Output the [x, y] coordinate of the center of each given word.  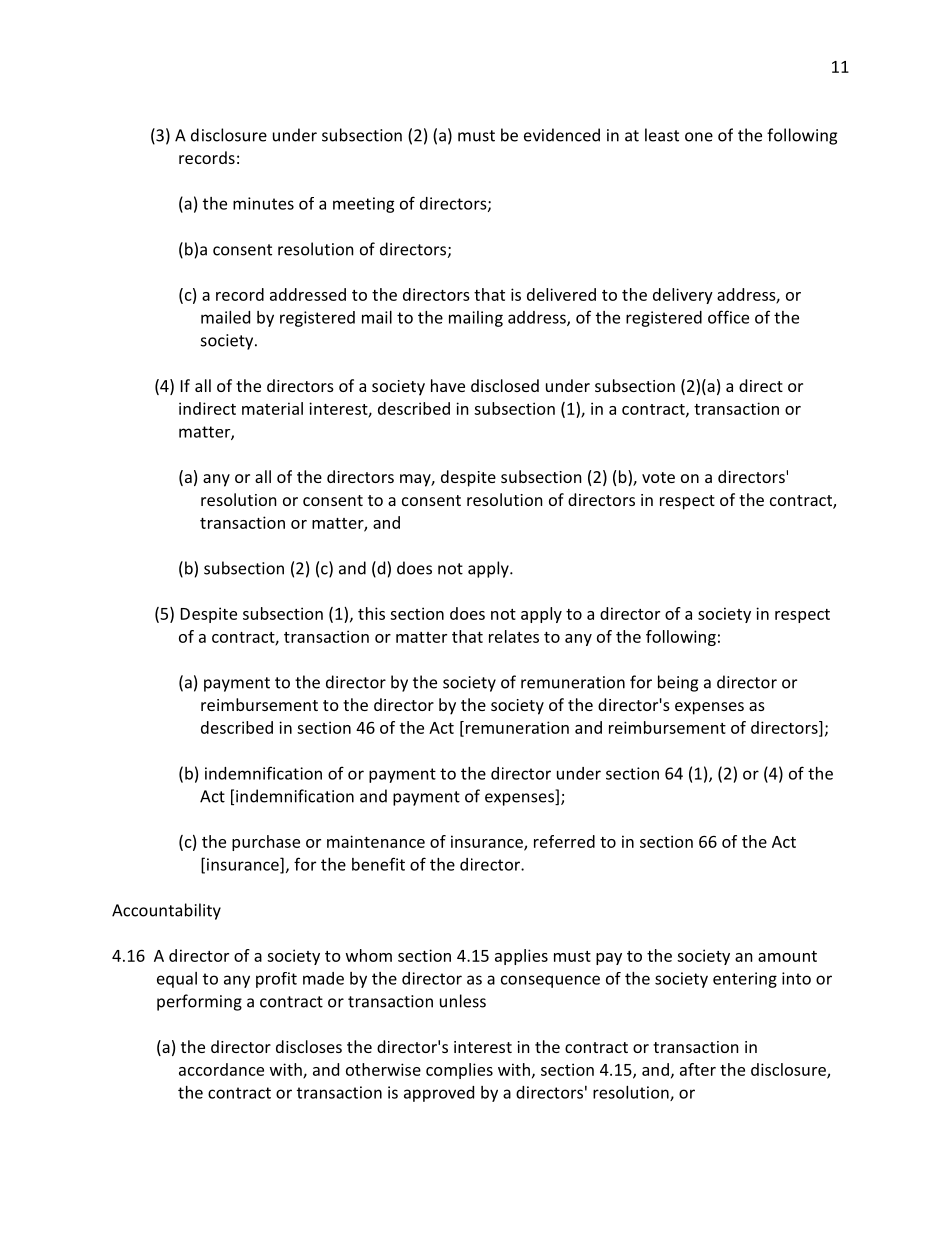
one [699, 137]
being [678, 683]
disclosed [505, 385]
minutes [263, 203]
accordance [221, 1069]
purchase [266, 843]
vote [658, 477]
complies [459, 1071]
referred [564, 841]
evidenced [562, 135]
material [272, 408]
